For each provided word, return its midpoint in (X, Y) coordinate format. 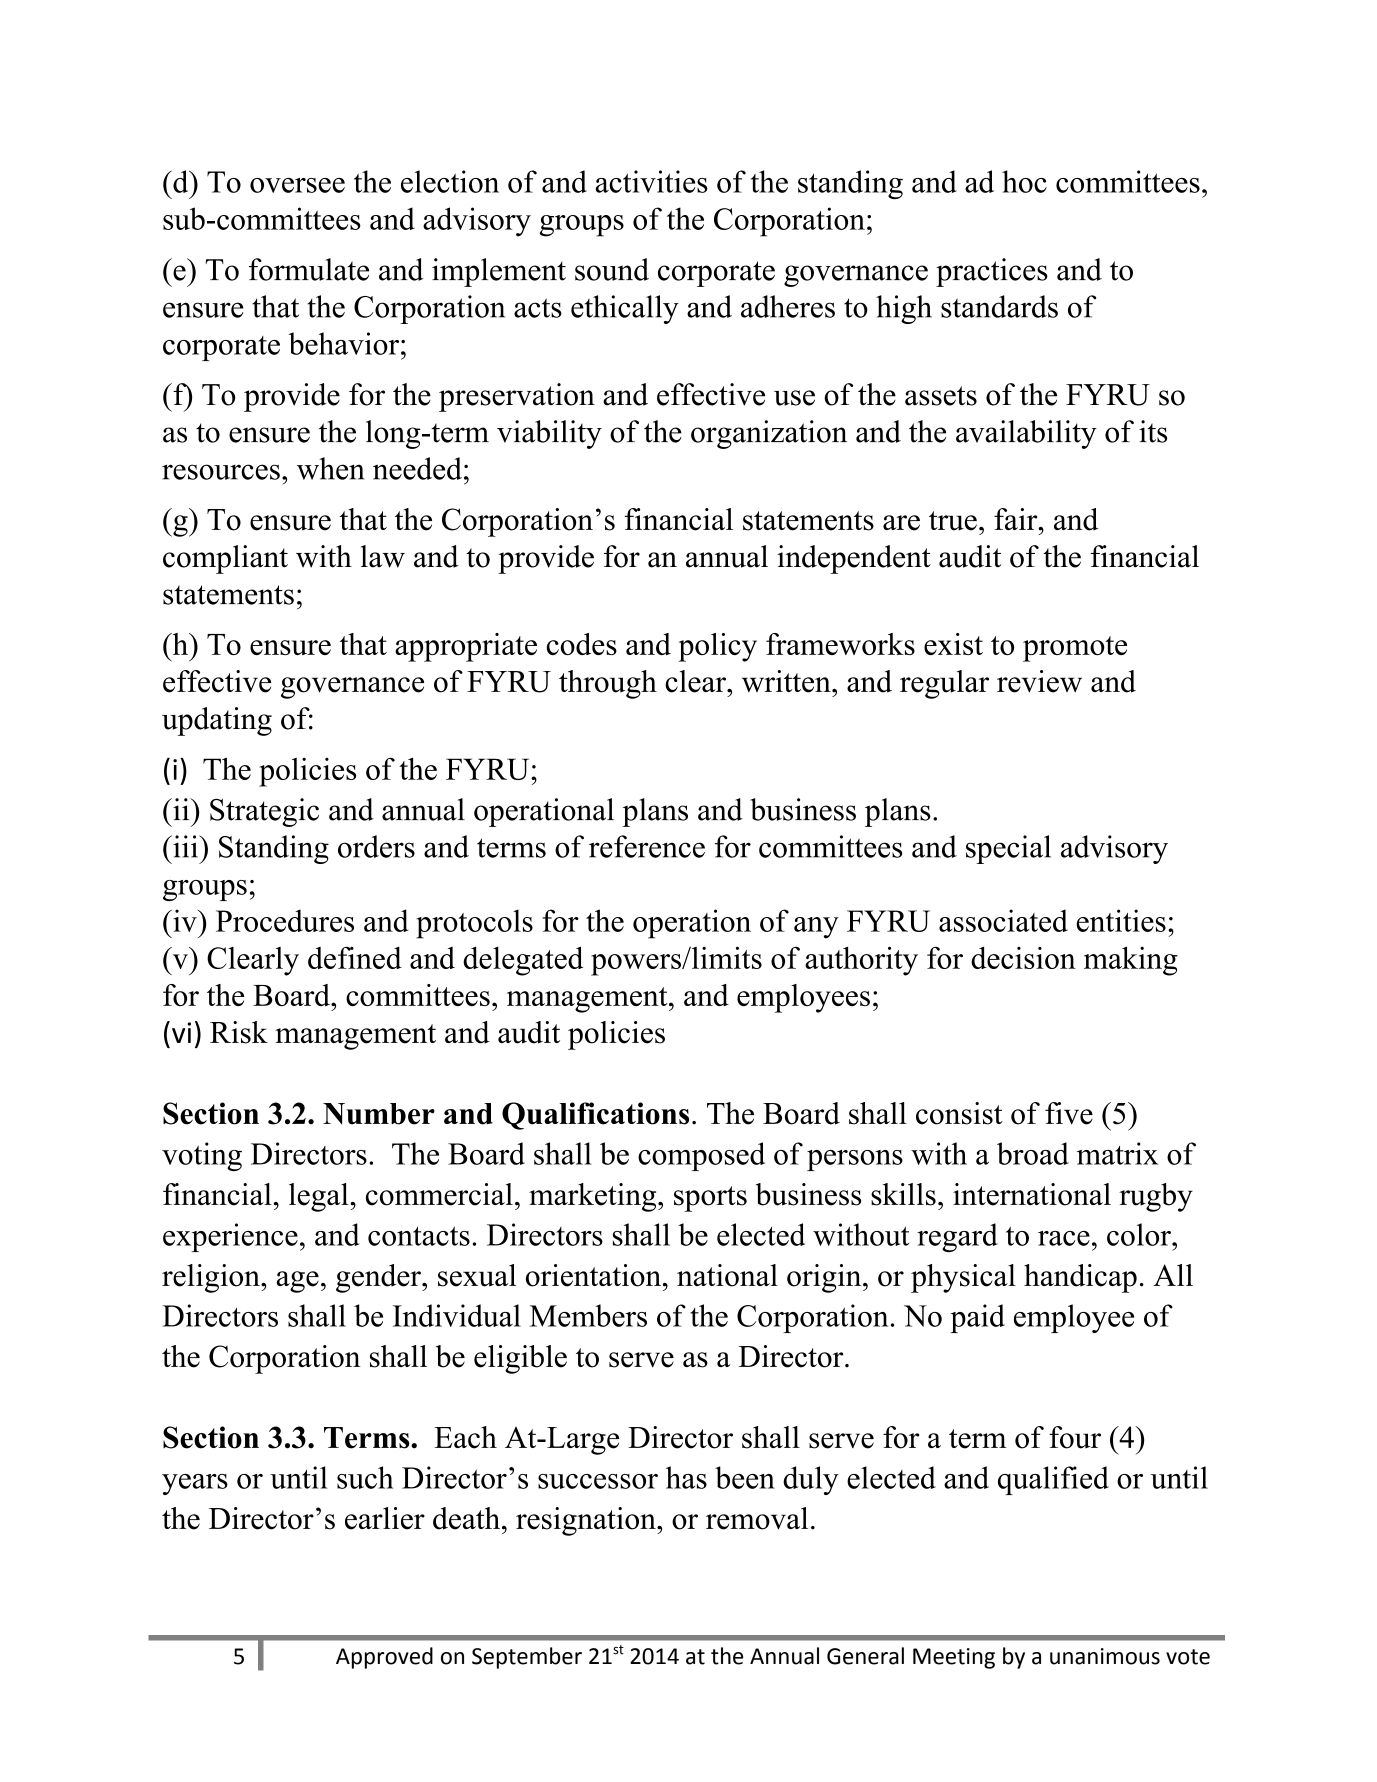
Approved (384, 1658)
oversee (297, 185)
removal (757, 1518)
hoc (1024, 181)
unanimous (1105, 1656)
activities (652, 181)
